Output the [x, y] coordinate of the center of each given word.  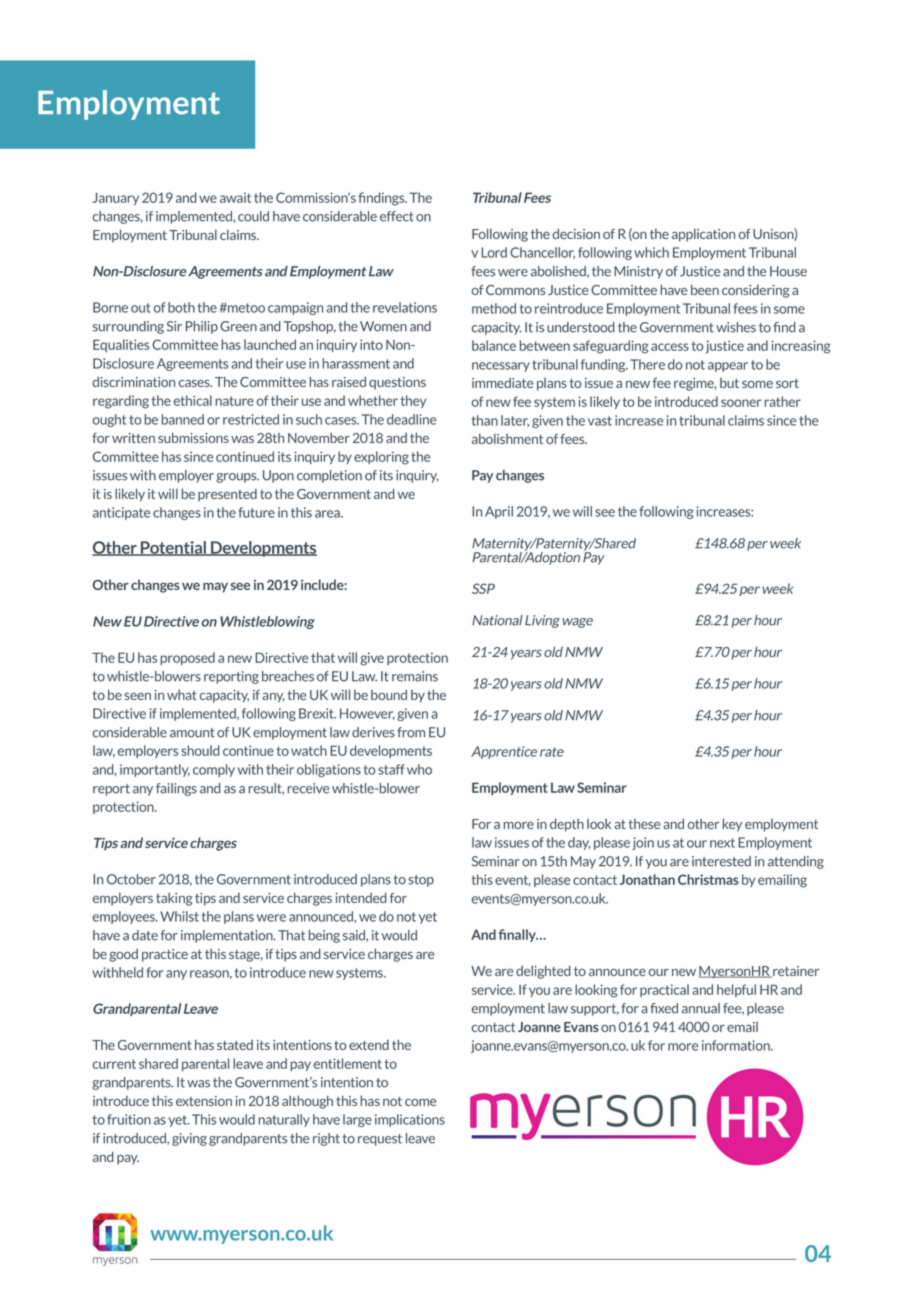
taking [174, 899]
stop [421, 881]
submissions [193, 437]
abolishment [507, 438]
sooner [741, 403]
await [235, 197]
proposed [187, 658]
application [703, 235]
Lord [494, 252]
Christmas [708, 879]
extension [204, 1101]
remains [415, 676]
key [732, 825]
